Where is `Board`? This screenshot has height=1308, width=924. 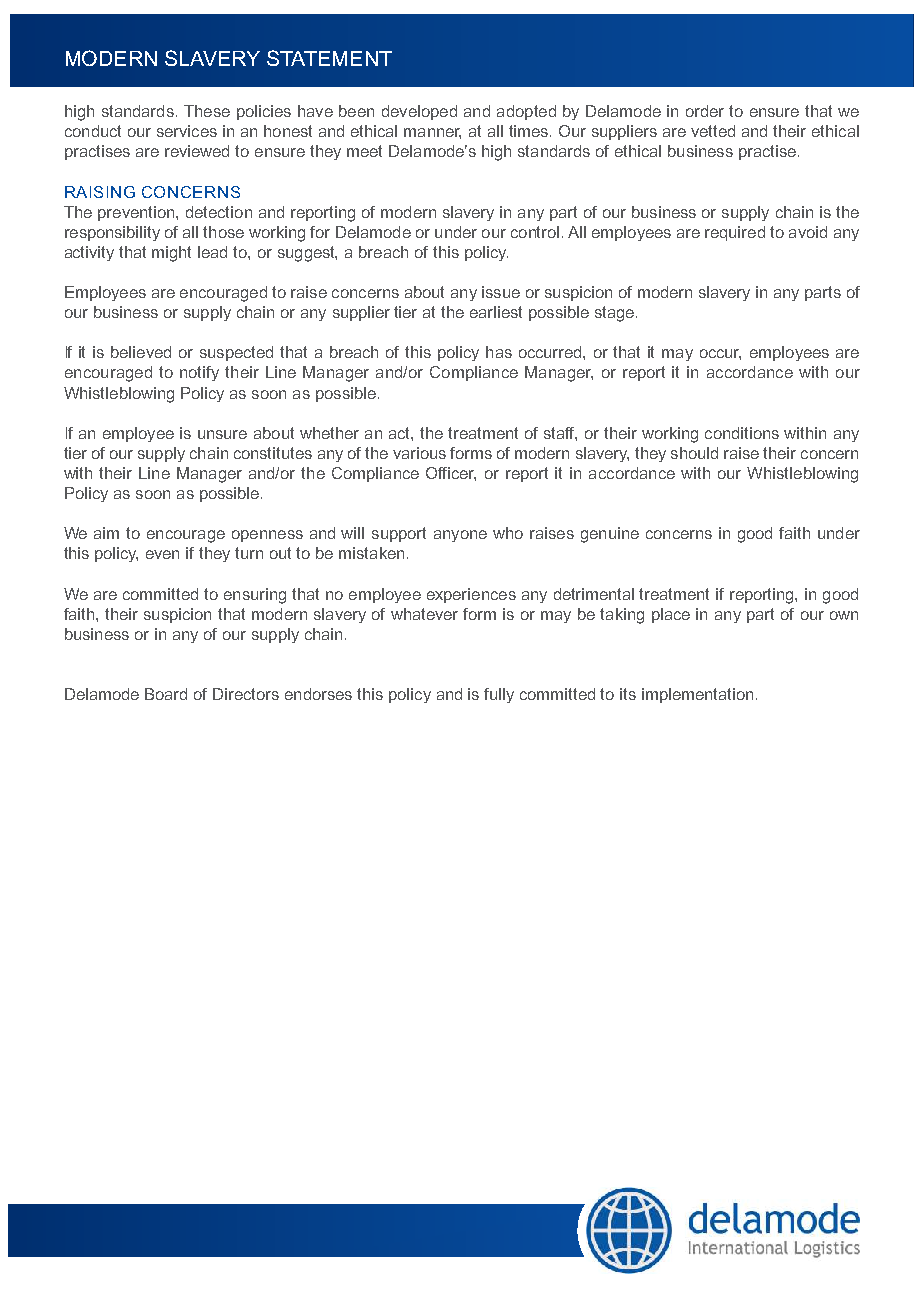
Board is located at coordinates (166, 694).
